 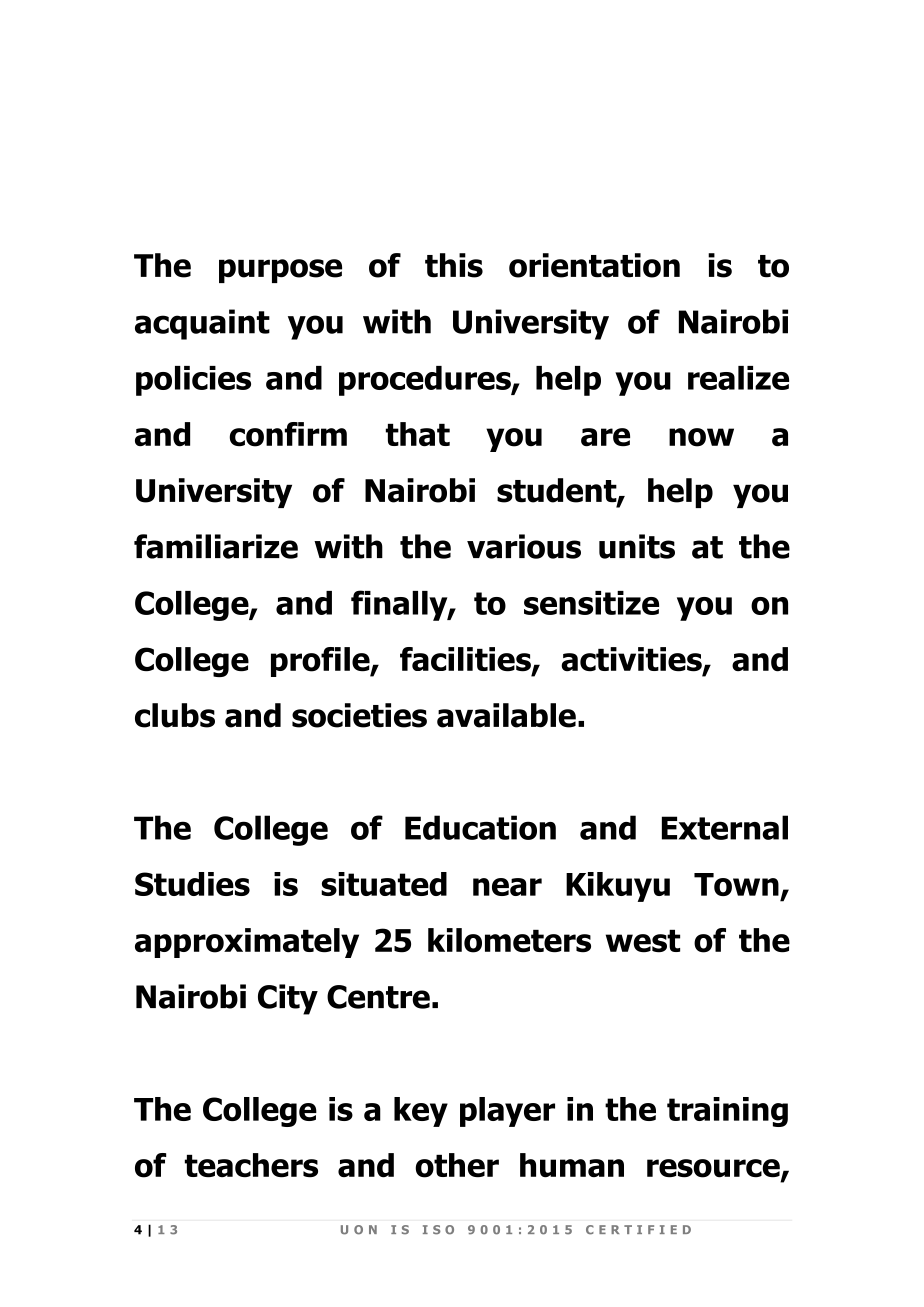 I want to click on familiarize, so click(x=216, y=546).
